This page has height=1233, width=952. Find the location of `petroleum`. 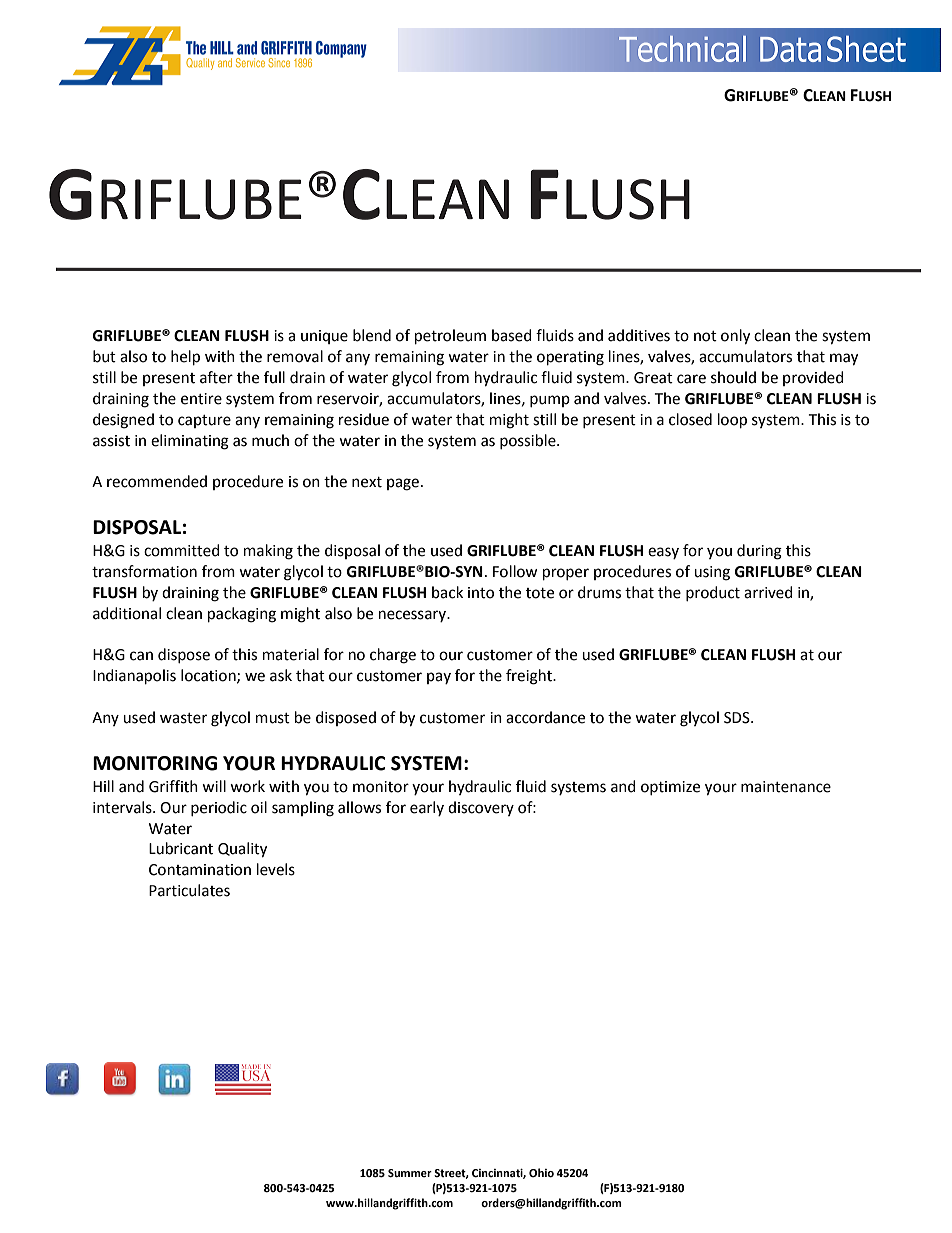

petroleum is located at coordinates (450, 337).
